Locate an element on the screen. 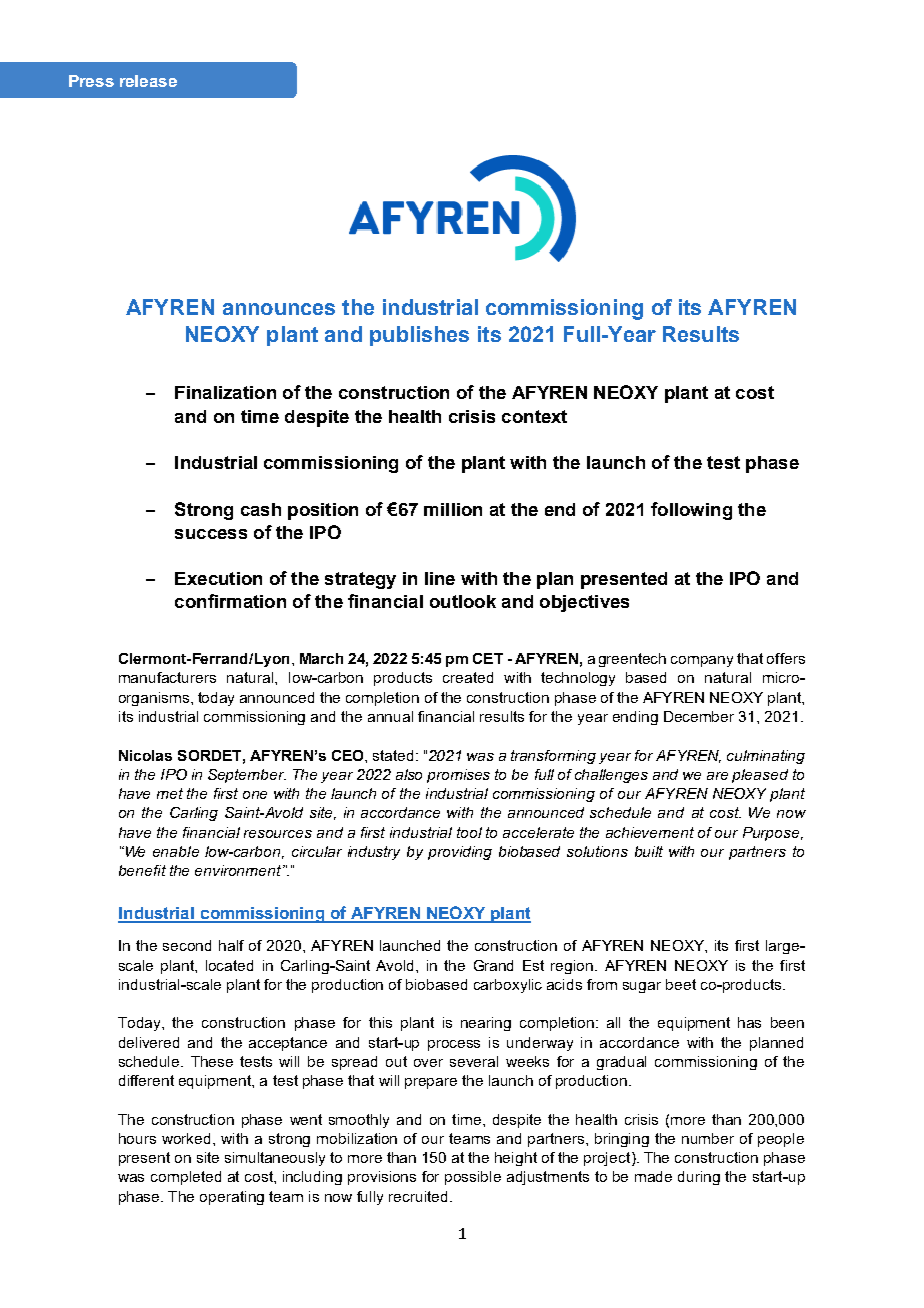 The image size is (924, 1308). success is located at coordinates (211, 534).
